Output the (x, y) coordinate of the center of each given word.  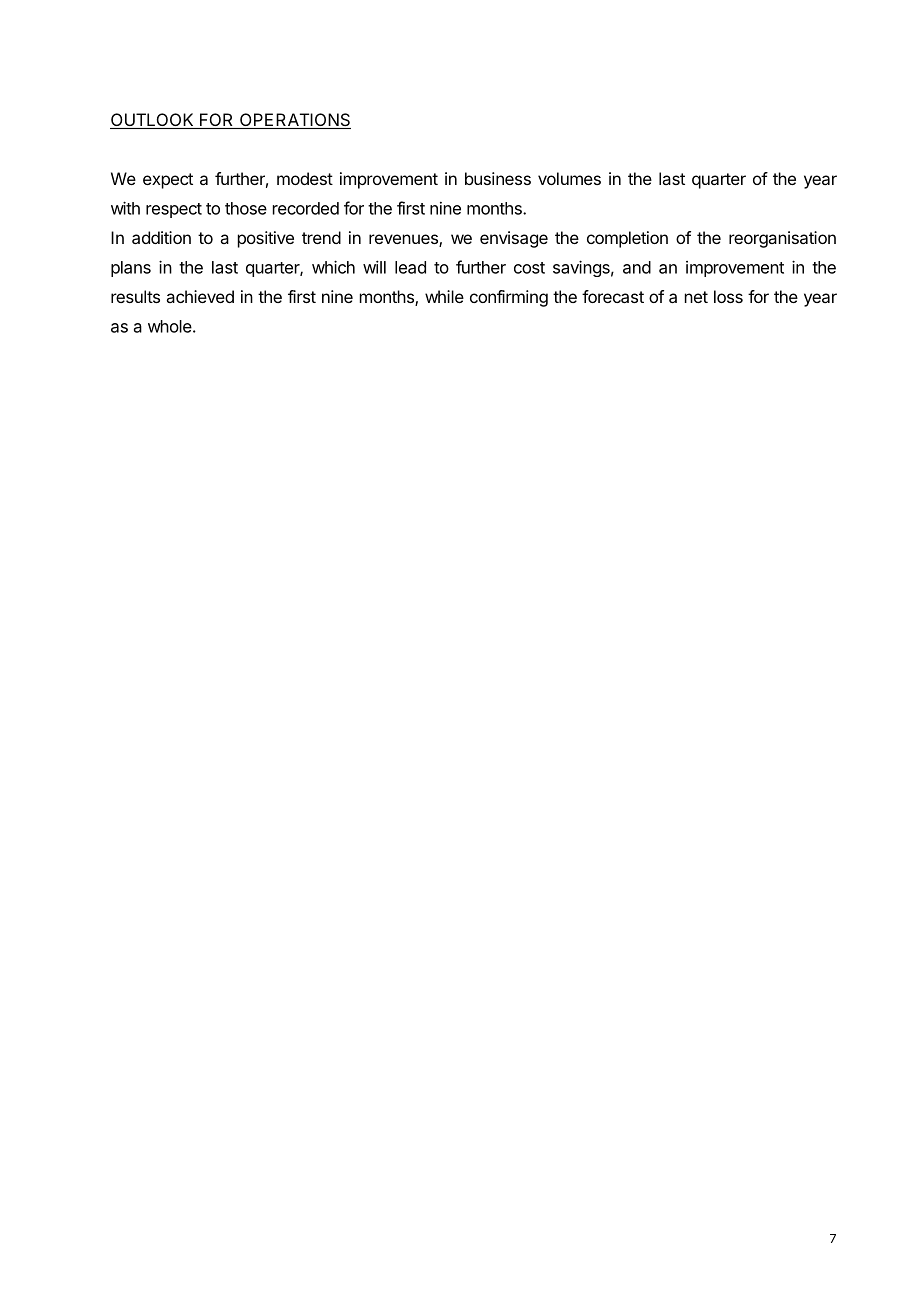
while (444, 296)
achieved (200, 296)
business (498, 178)
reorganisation (782, 239)
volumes (569, 178)
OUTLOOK (153, 121)
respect (174, 210)
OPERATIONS (294, 121)
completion (627, 239)
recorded (306, 208)
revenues (404, 240)
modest (305, 178)
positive (266, 239)
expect (168, 181)
